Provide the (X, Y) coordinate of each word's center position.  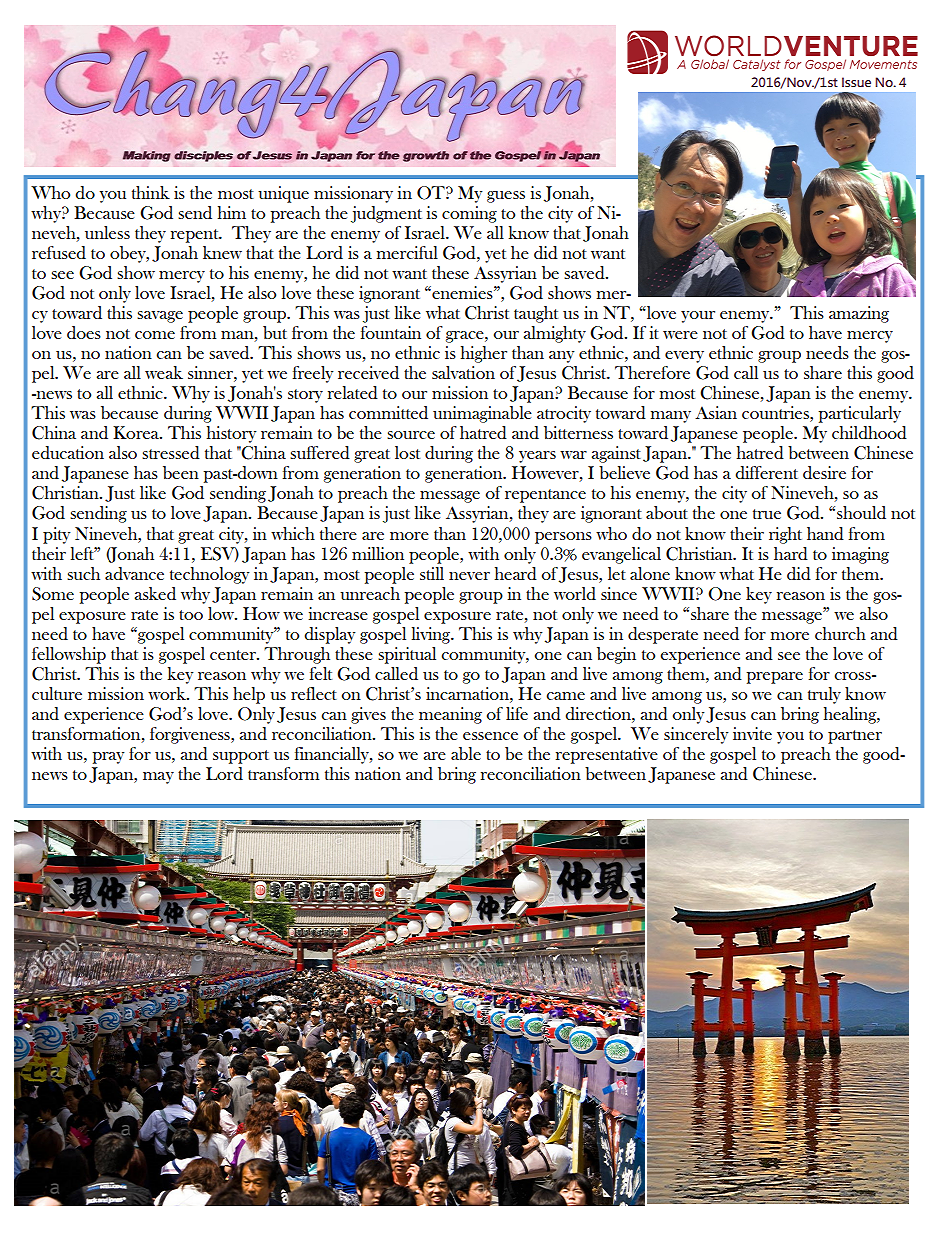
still (432, 573)
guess (506, 197)
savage (160, 317)
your (698, 317)
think (151, 192)
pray (108, 758)
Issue (856, 82)
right (785, 535)
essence (490, 736)
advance (134, 574)
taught (536, 314)
